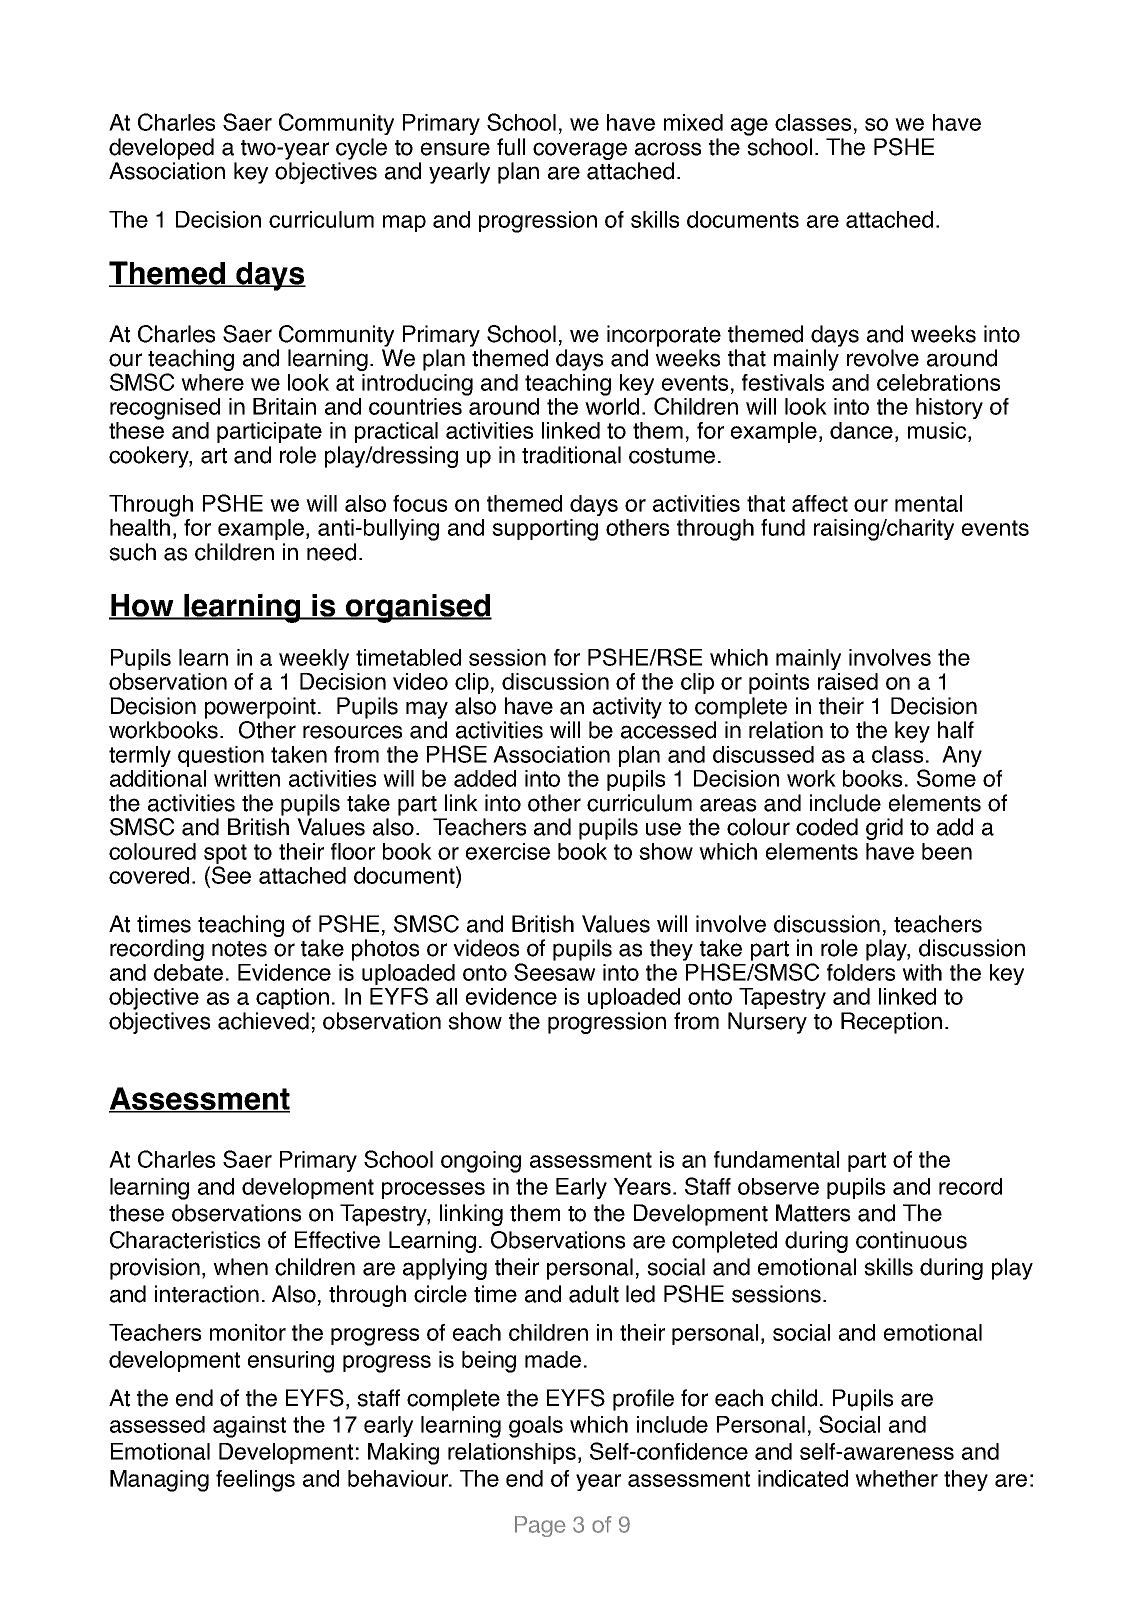 The width and height of the screenshot is (1144, 1619). What do you see at coordinates (693, 122) in the screenshot?
I see `mixed` at bounding box center [693, 122].
